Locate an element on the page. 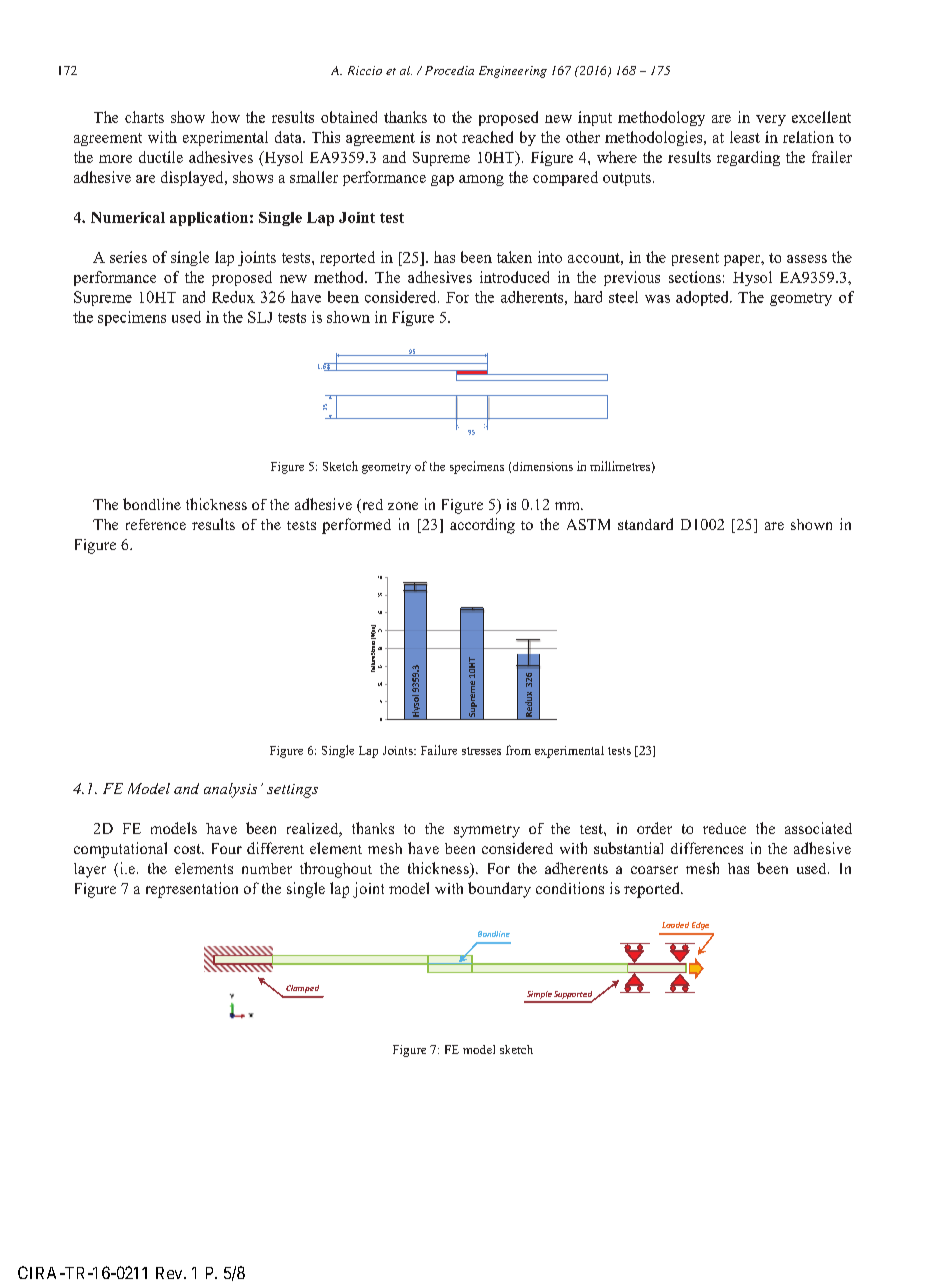 The width and height of the image is (944, 1288). charts is located at coordinates (144, 117).
